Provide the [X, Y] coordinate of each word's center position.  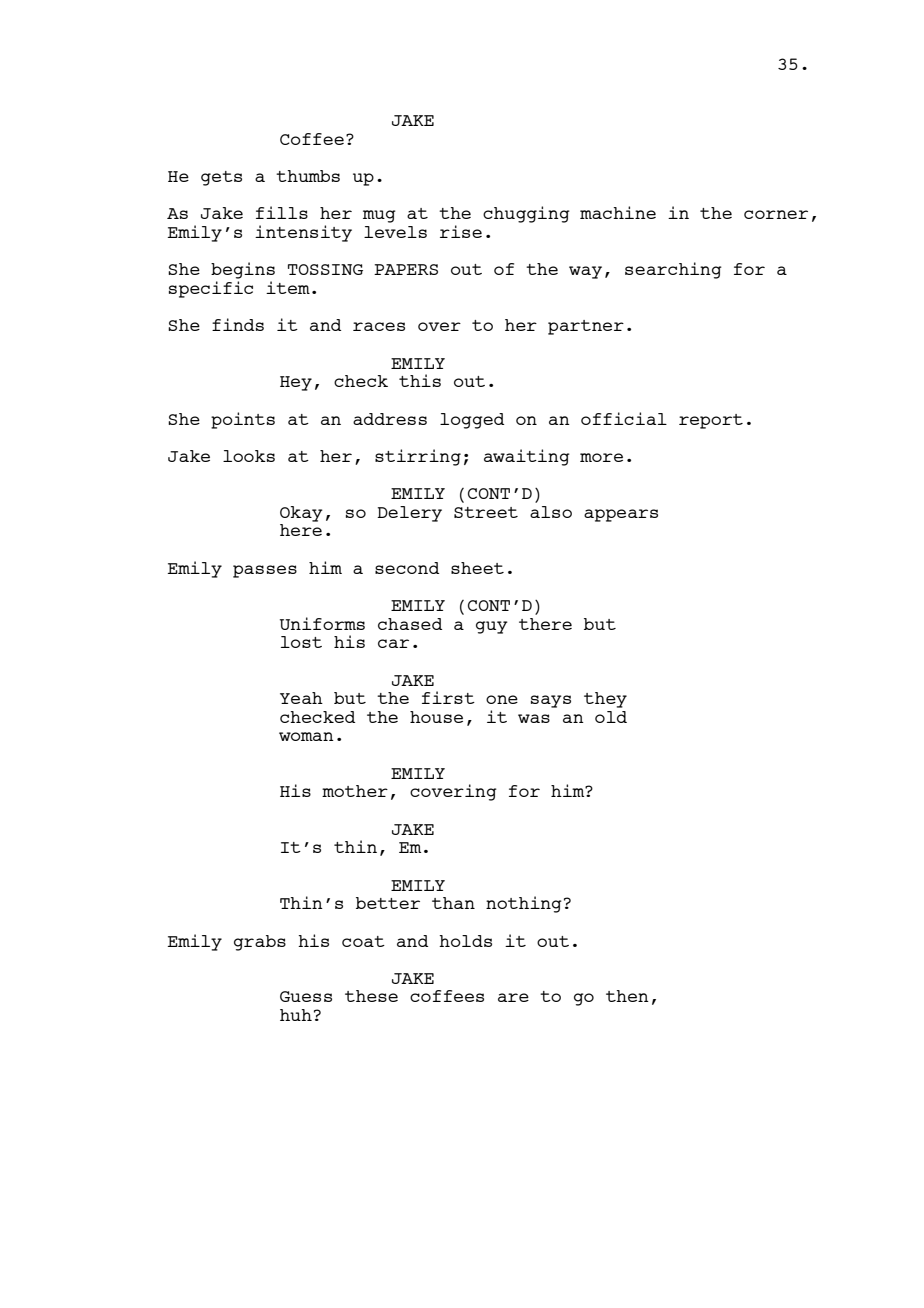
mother [355, 791]
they [605, 700]
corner [776, 214]
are [513, 997]
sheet [477, 568]
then [627, 996]
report [711, 421]
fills [282, 212]
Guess [306, 996]
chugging [526, 214]
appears [621, 515]
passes [265, 571]
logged [472, 421]
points [243, 420]
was [534, 718]
